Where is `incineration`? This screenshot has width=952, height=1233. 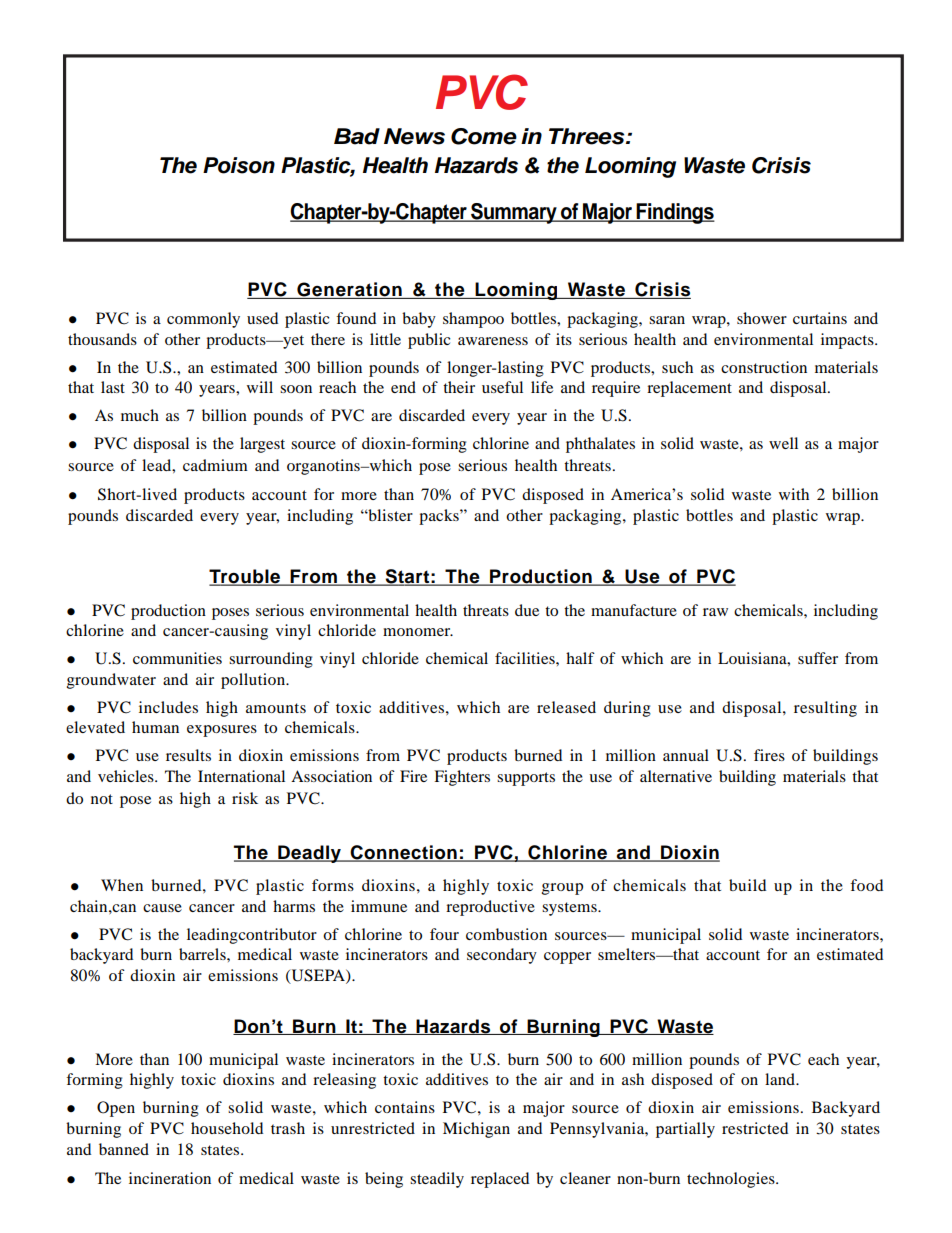 incineration is located at coordinates (170, 1178).
